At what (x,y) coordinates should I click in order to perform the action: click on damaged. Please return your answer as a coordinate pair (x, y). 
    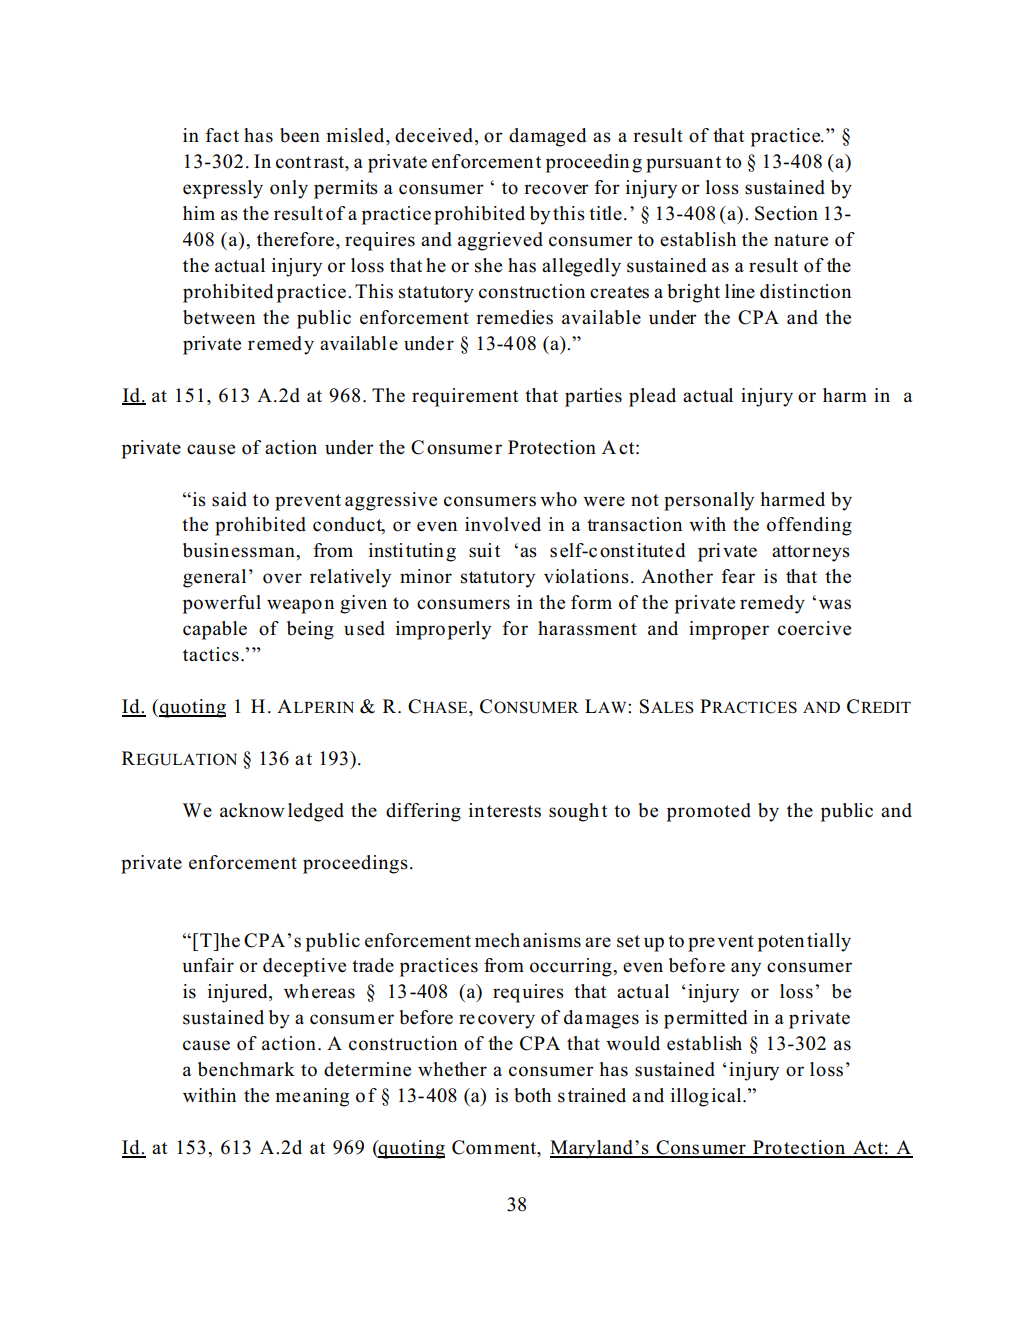
    Looking at the image, I should click on (547, 137).
